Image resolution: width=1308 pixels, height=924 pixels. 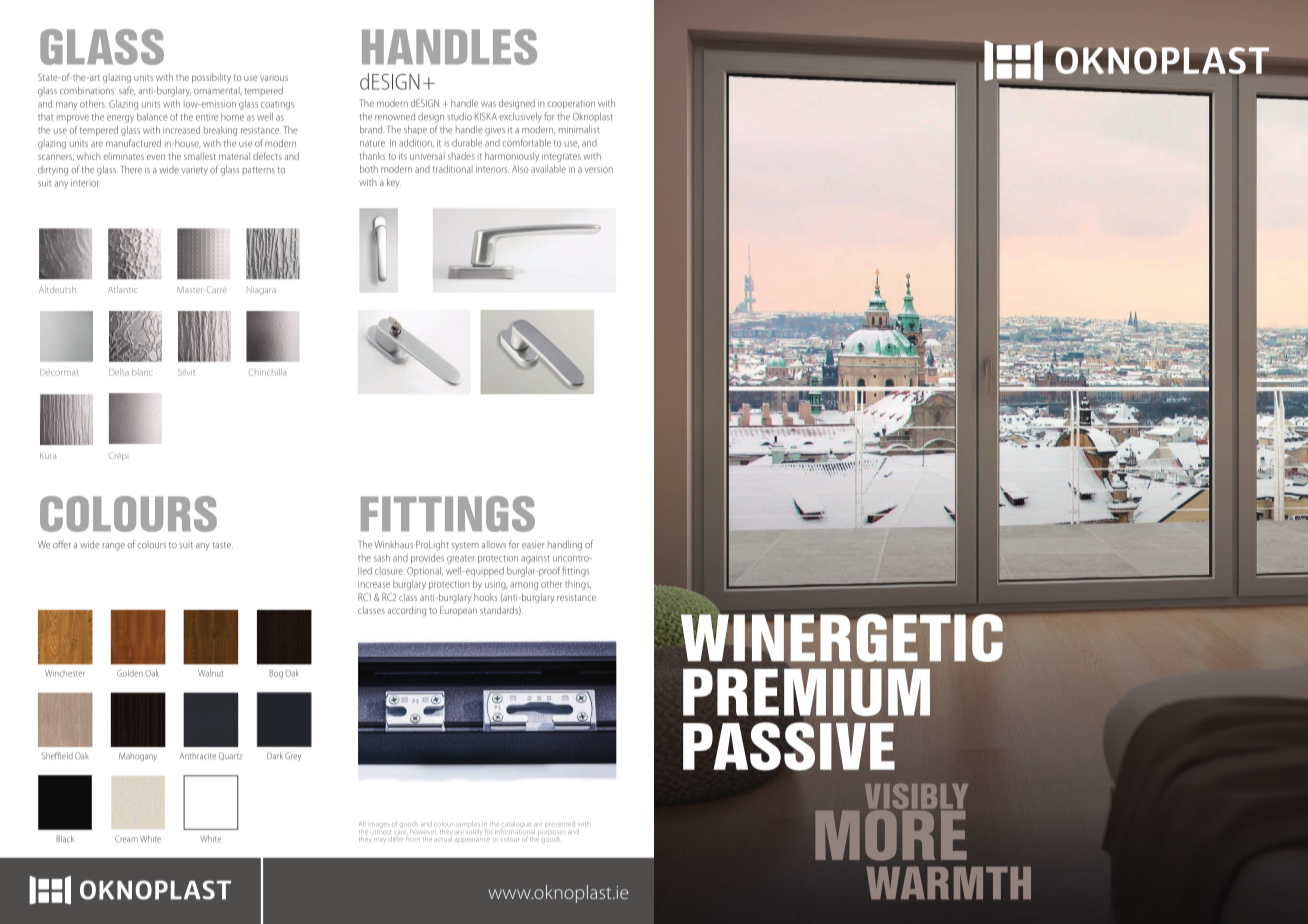 I want to click on minimalist, so click(x=579, y=130).
